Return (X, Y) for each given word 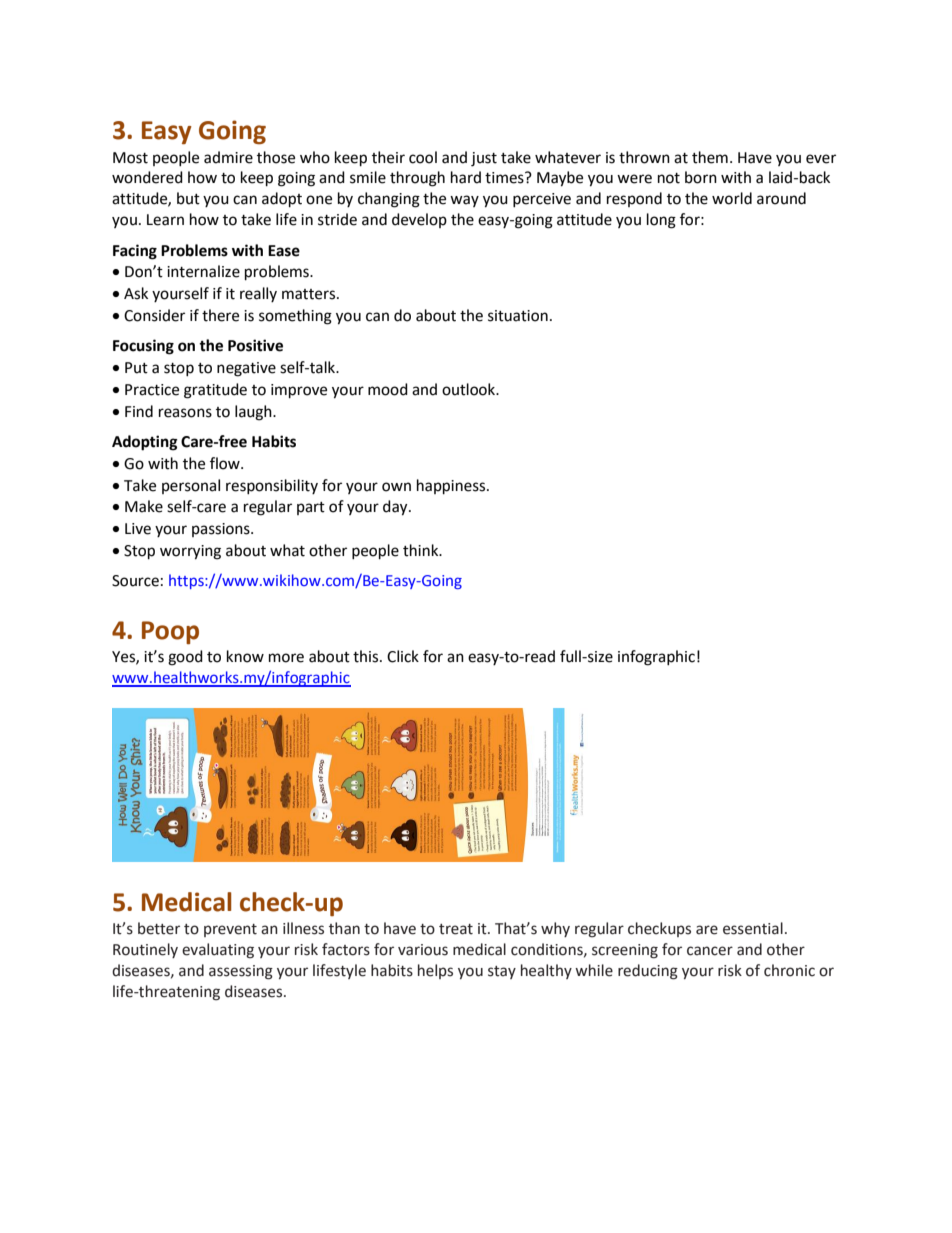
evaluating (218, 951)
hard (466, 177)
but (188, 198)
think (422, 550)
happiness (452, 487)
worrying (190, 552)
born (701, 177)
